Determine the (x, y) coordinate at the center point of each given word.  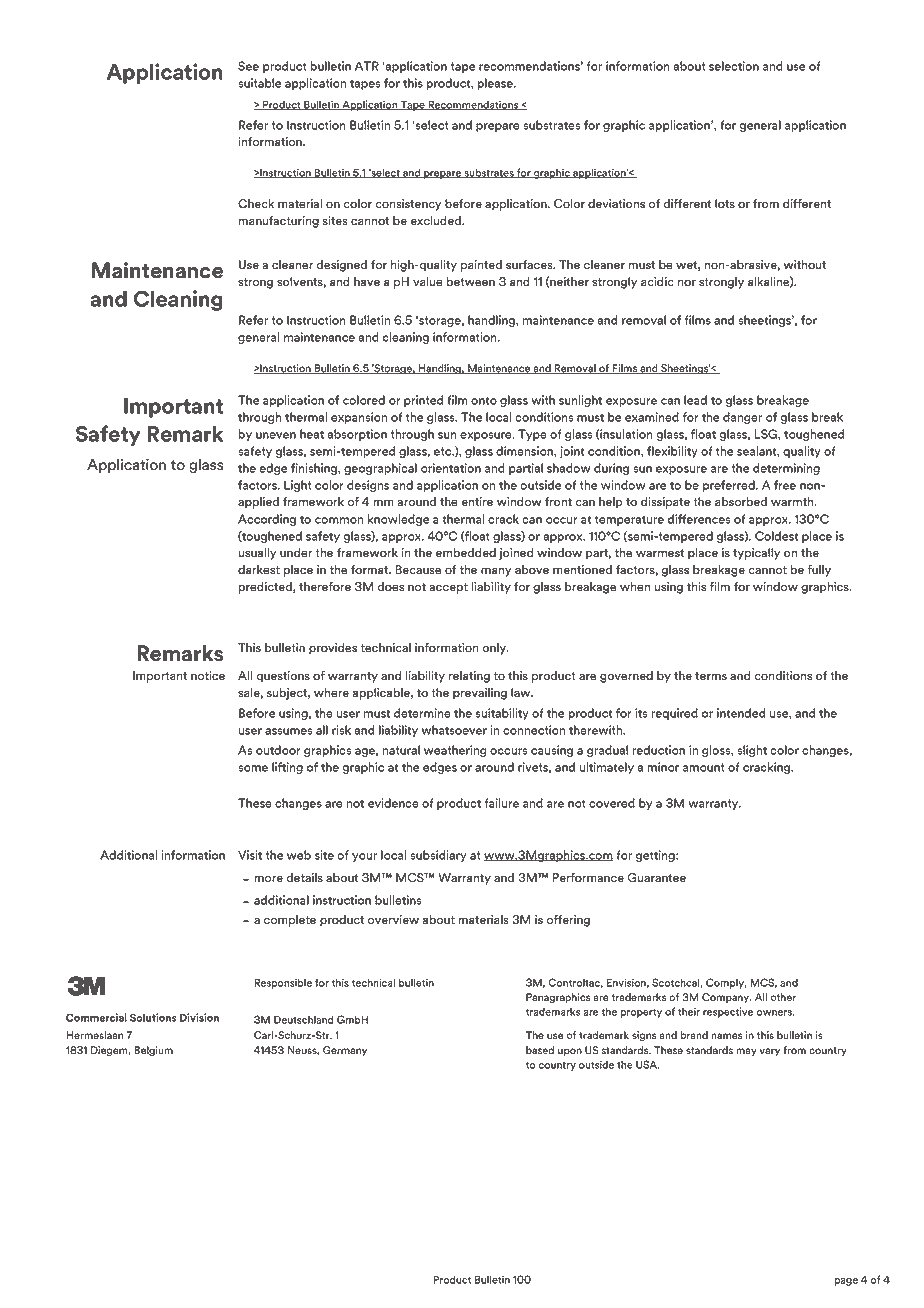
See (248, 66)
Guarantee (657, 878)
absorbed (741, 502)
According (267, 520)
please (496, 84)
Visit (250, 855)
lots (725, 204)
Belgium (153, 1051)
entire (477, 502)
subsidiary (438, 856)
